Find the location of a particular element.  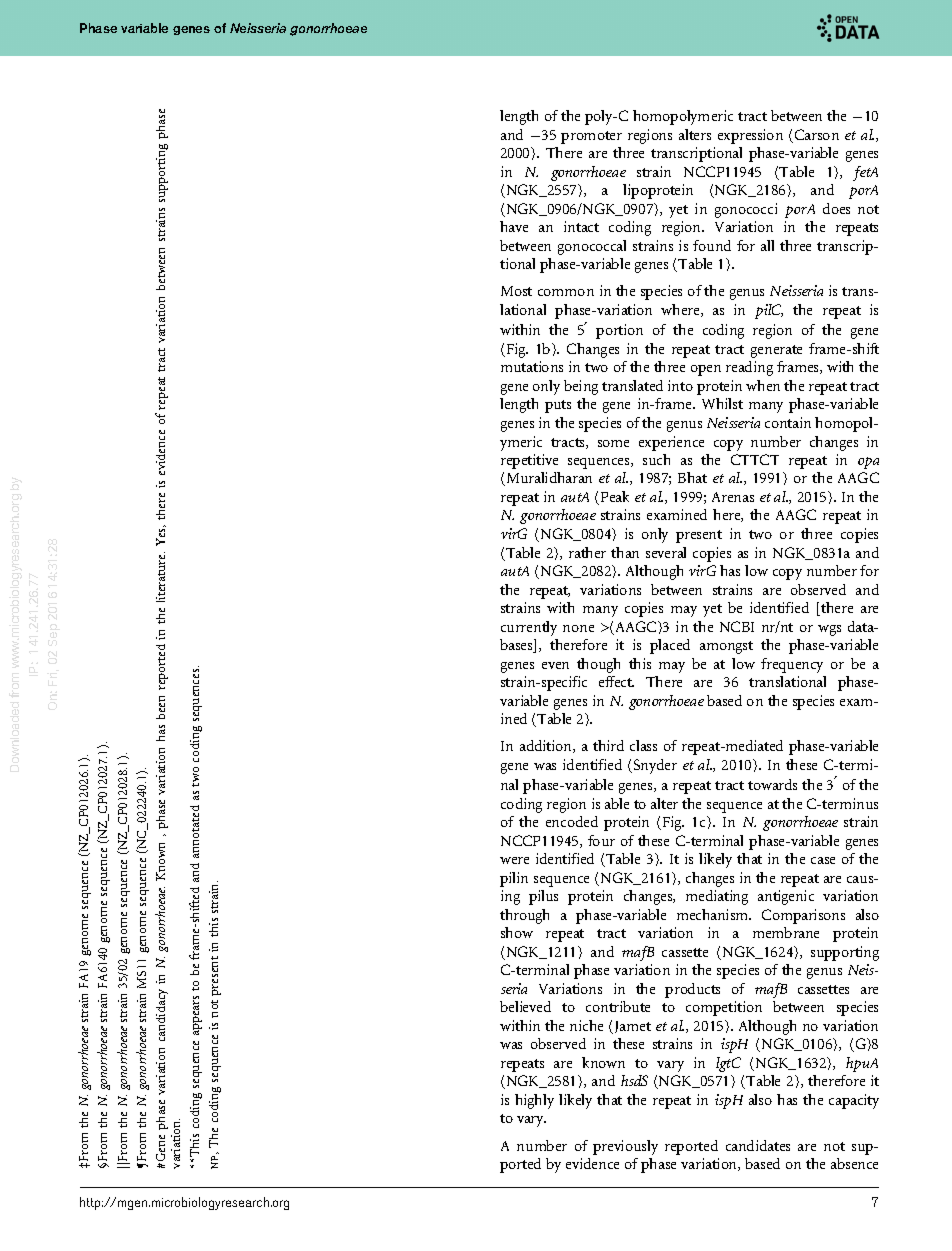

Carson is located at coordinates (817, 134).
